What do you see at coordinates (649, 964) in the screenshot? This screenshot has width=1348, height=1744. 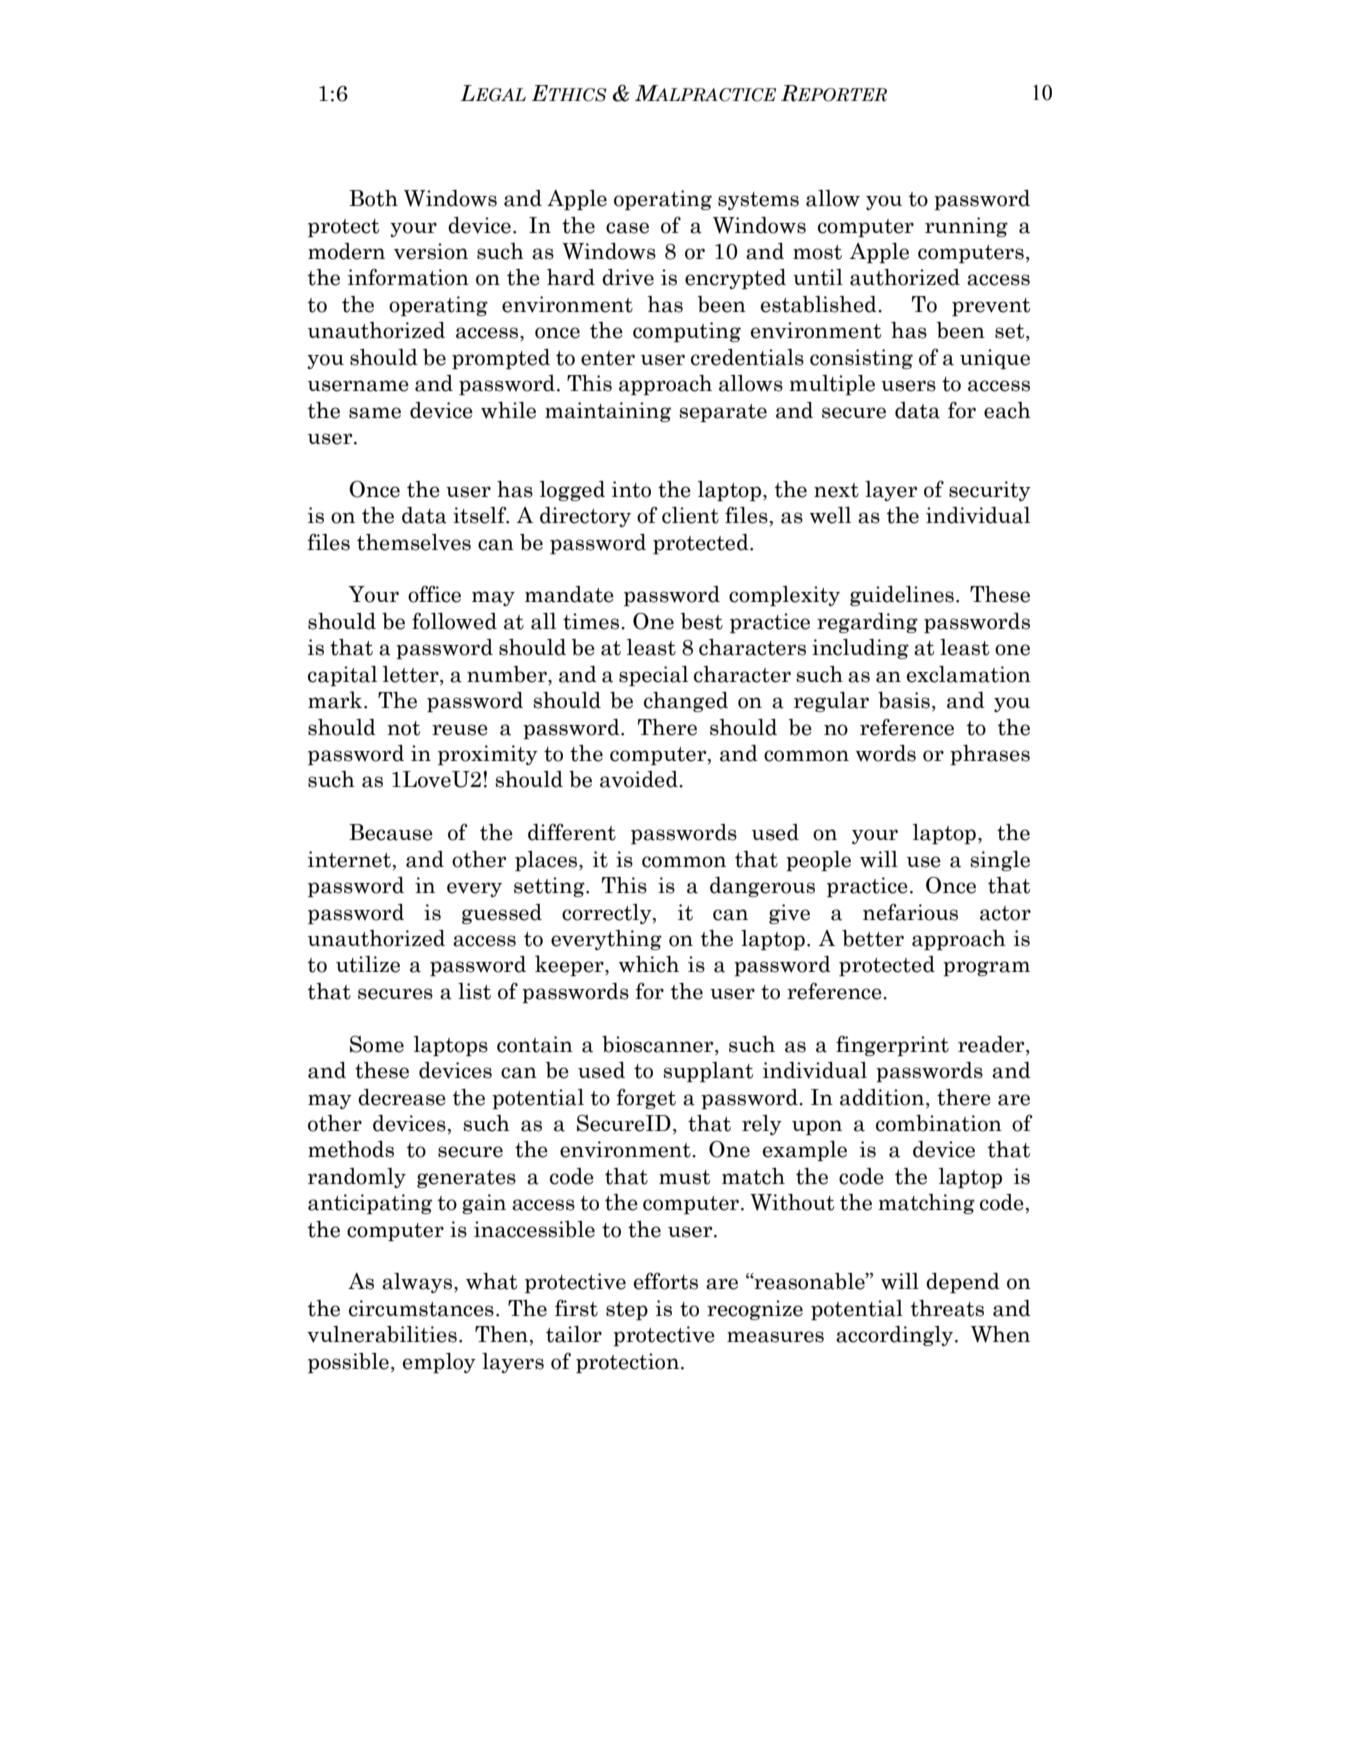 I see `which` at bounding box center [649, 964].
